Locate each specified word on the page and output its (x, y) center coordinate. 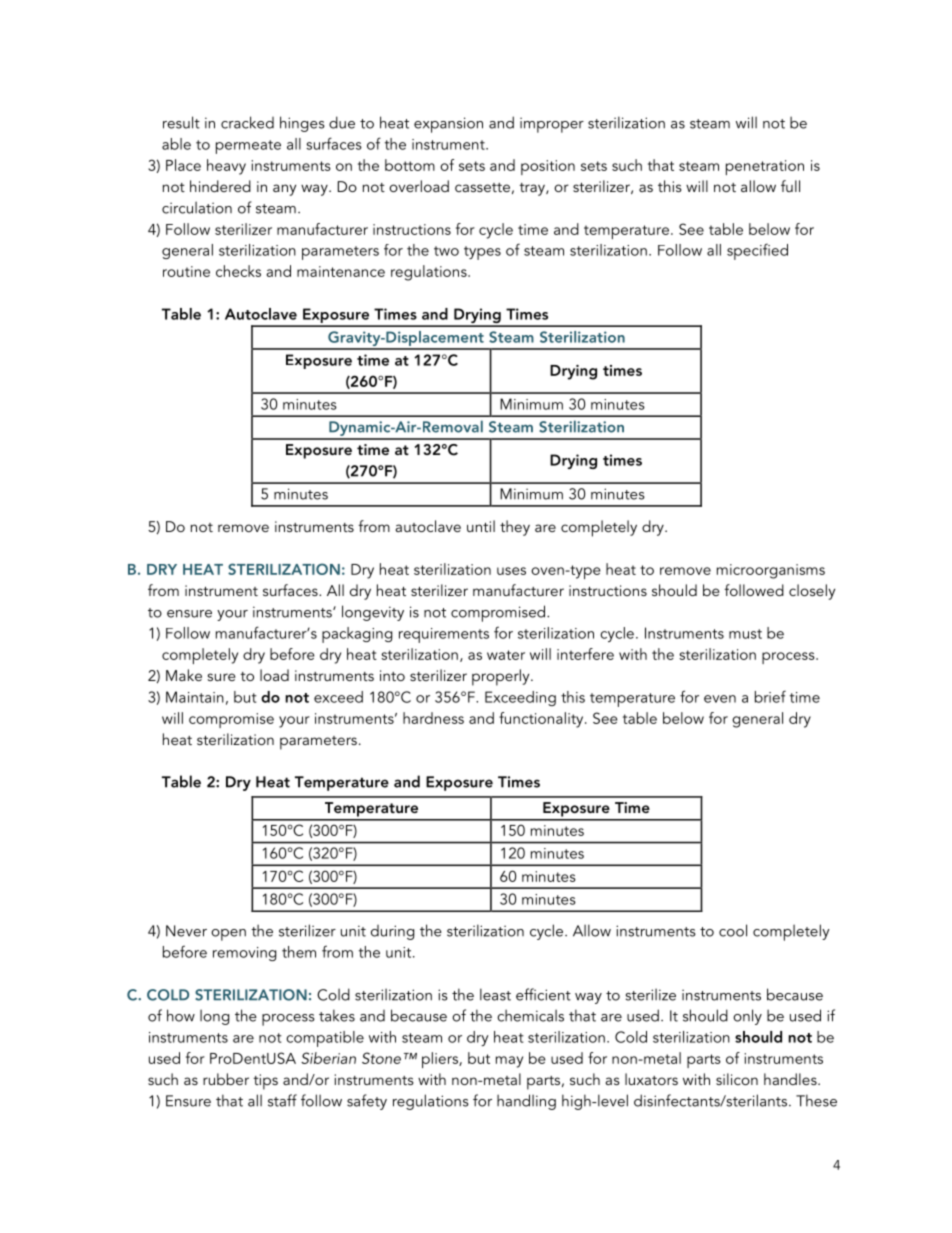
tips (265, 1082)
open (228, 935)
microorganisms (771, 571)
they (515, 528)
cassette (482, 187)
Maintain (195, 697)
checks (238, 271)
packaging (357, 635)
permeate (248, 147)
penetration (765, 167)
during (392, 932)
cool (733, 930)
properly (502, 677)
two (446, 251)
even (720, 699)
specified (757, 251)
